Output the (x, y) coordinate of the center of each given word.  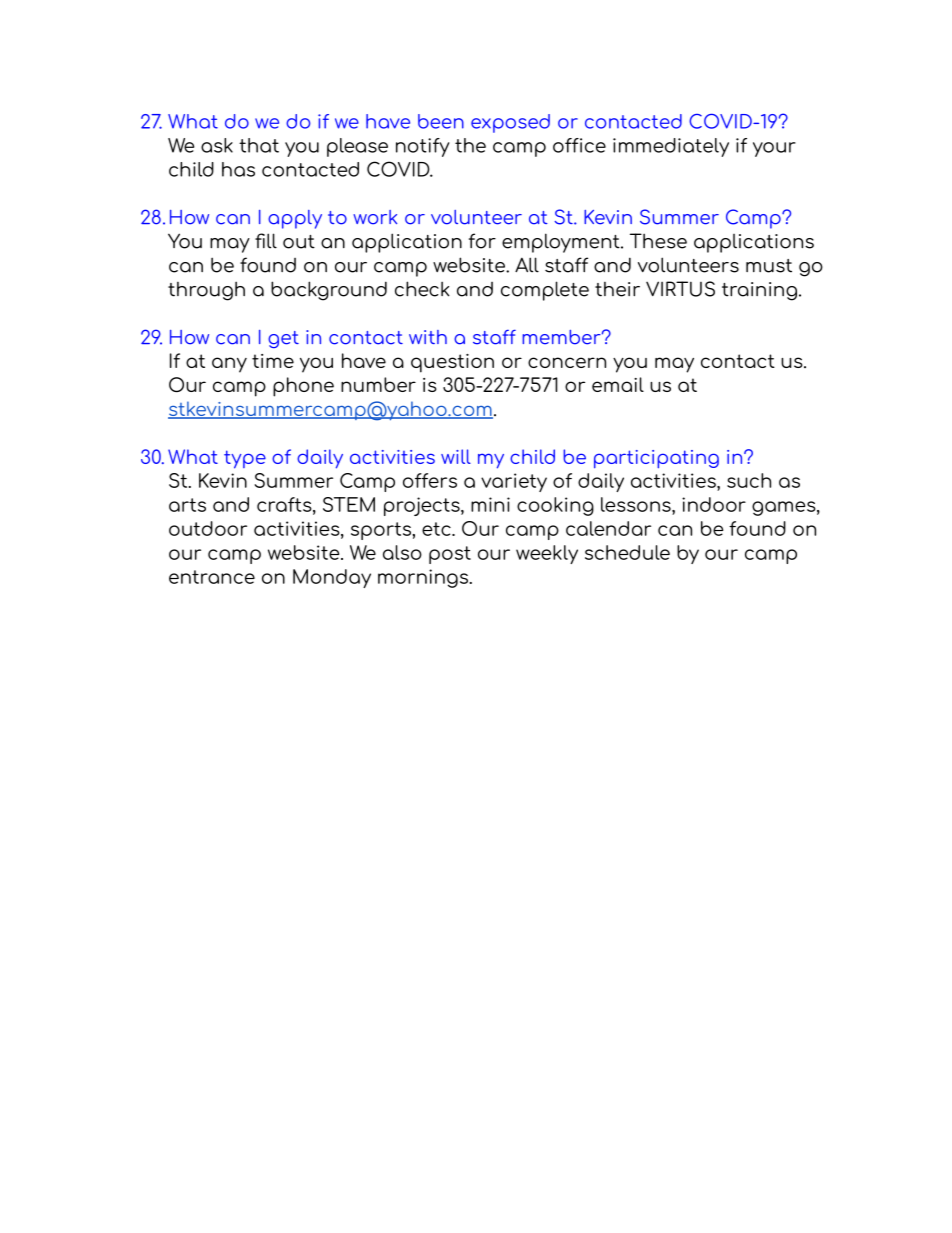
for (482, 241)
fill (266, 241)
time (273, 361)
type (245, 459)
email (618, 384)
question (452, 363)
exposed (510, 123)
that (259, 145)
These (658, 241)
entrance (212, 577)
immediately (671, 147)
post (450, 555)
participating (656, 459)
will (456, 456)
